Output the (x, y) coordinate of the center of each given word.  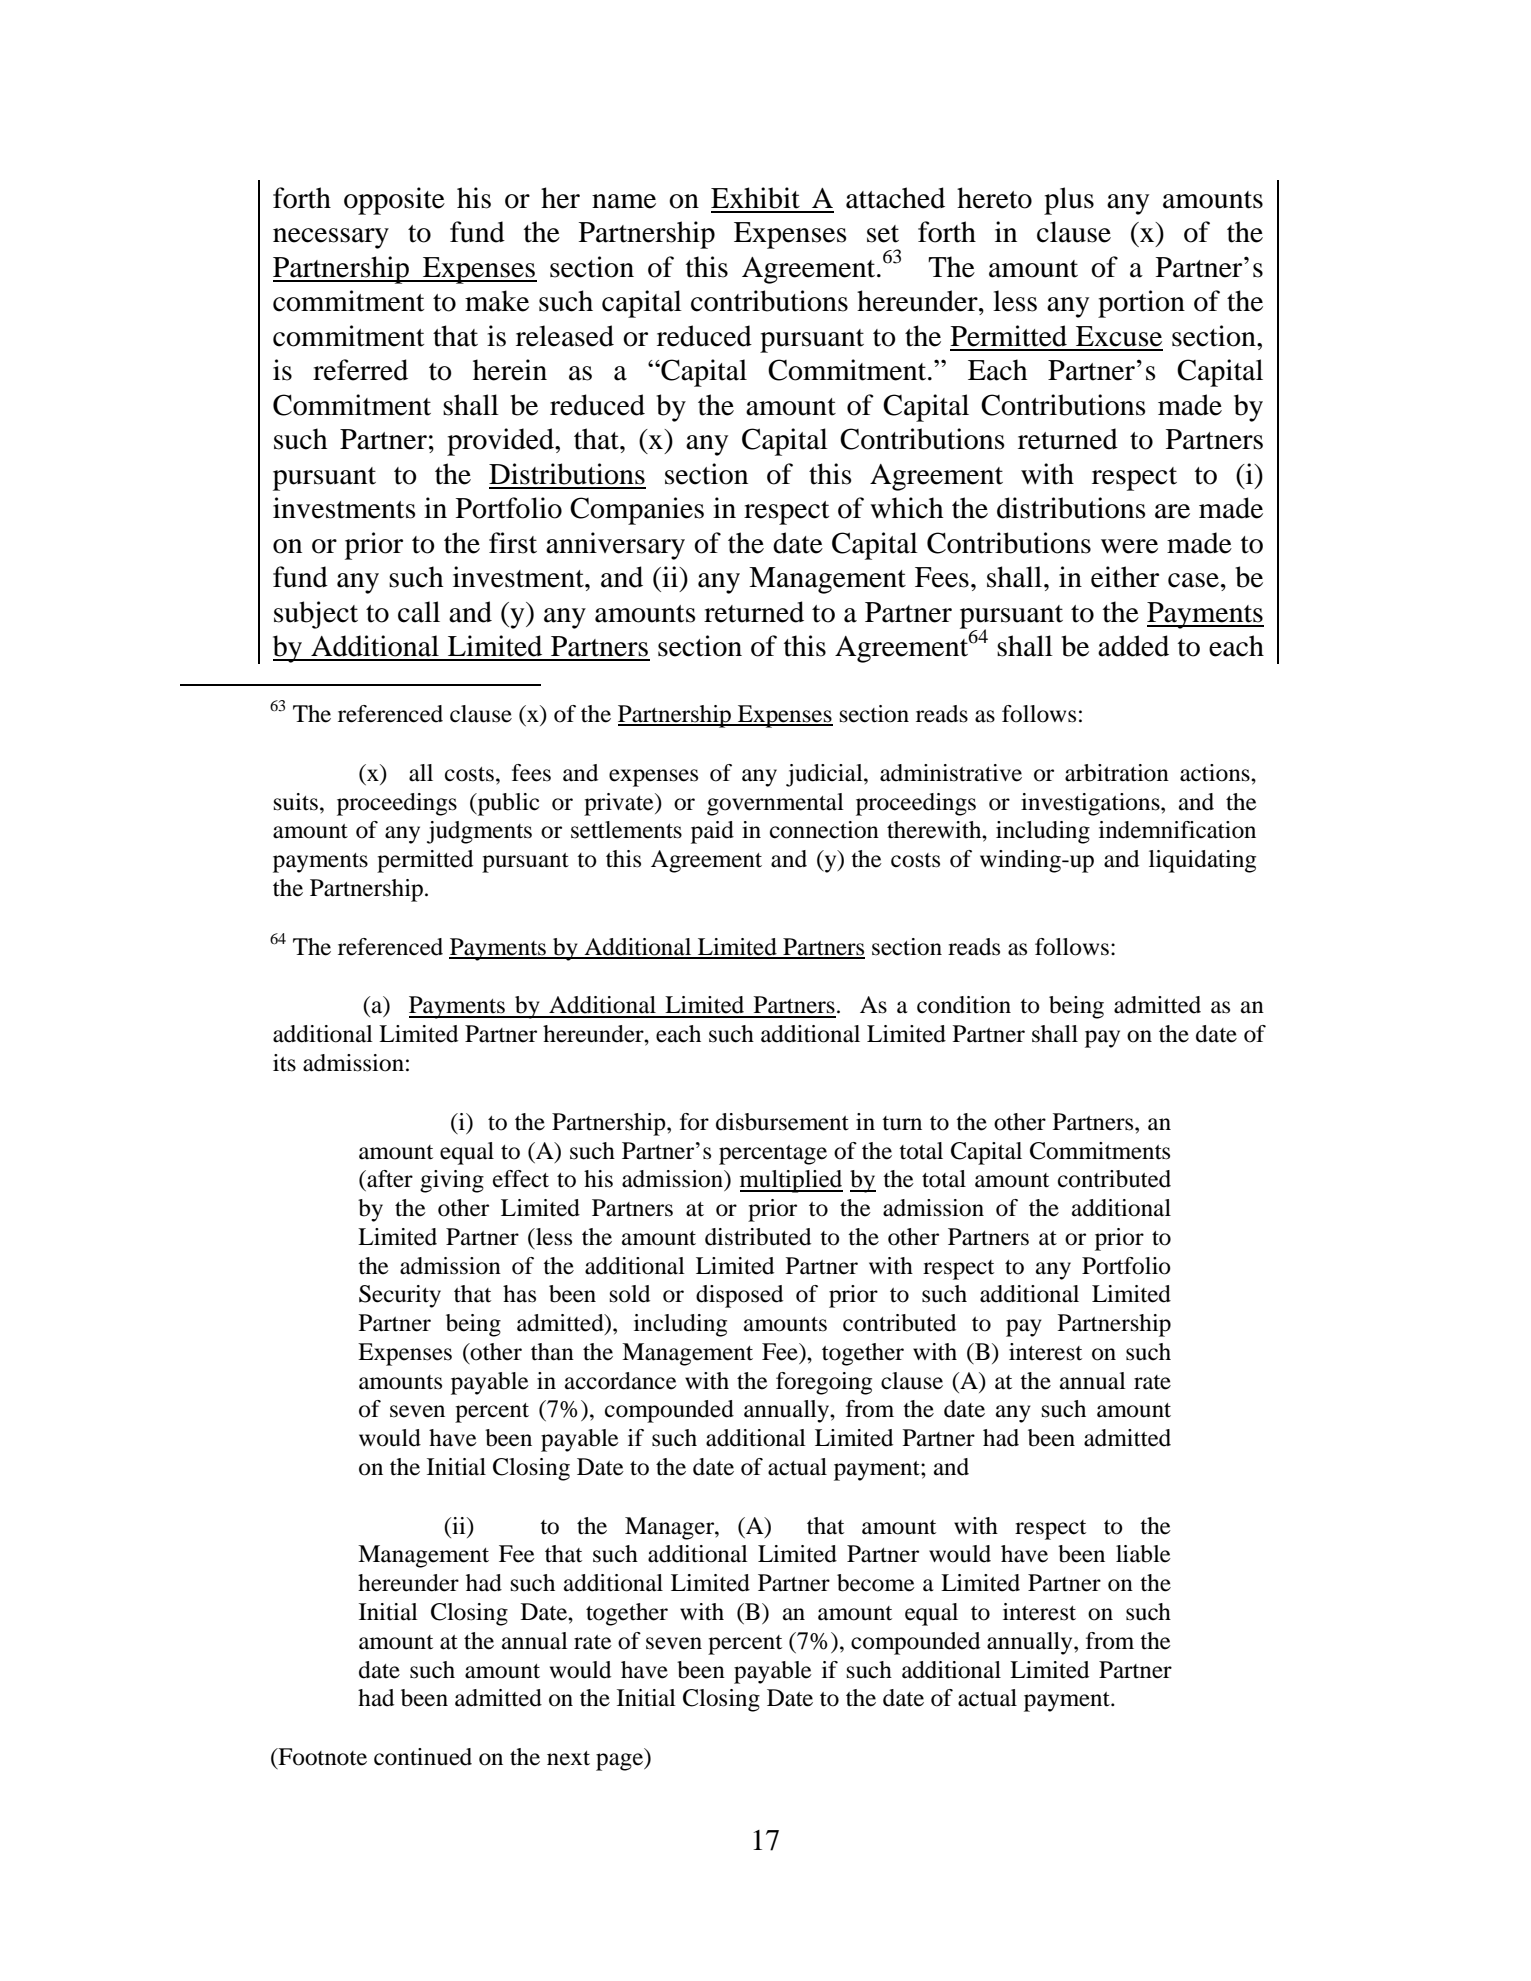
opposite (394, 201)
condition (964, 1005)
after (389, 1179)
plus (1069, 201)
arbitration (1117, 773)
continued (423, 1757)
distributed (758, 1237)
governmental (775, 804)
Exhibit (755, 198)
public (507, 804)
